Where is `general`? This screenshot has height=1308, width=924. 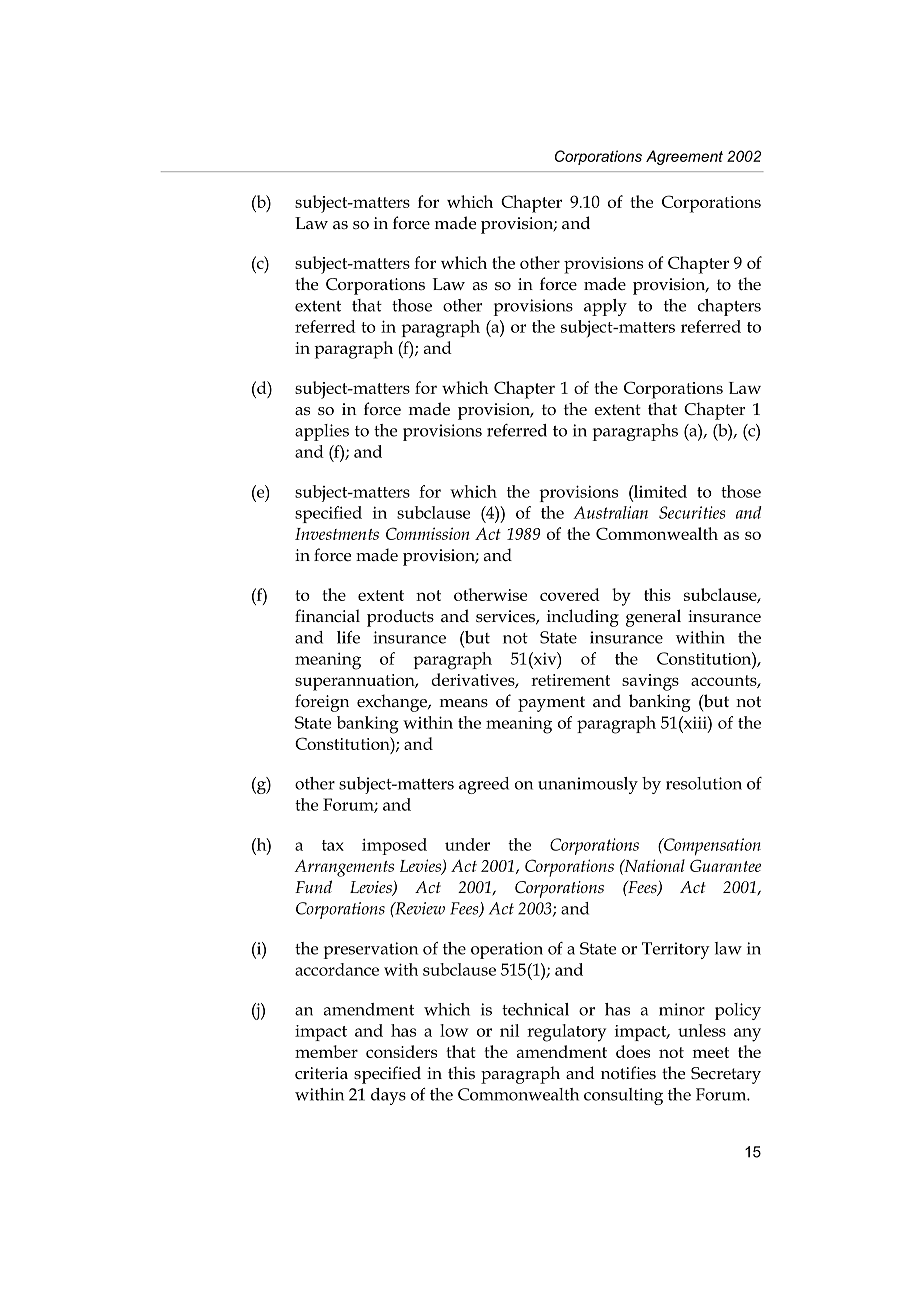
general is located at coordinates (653, 618).
